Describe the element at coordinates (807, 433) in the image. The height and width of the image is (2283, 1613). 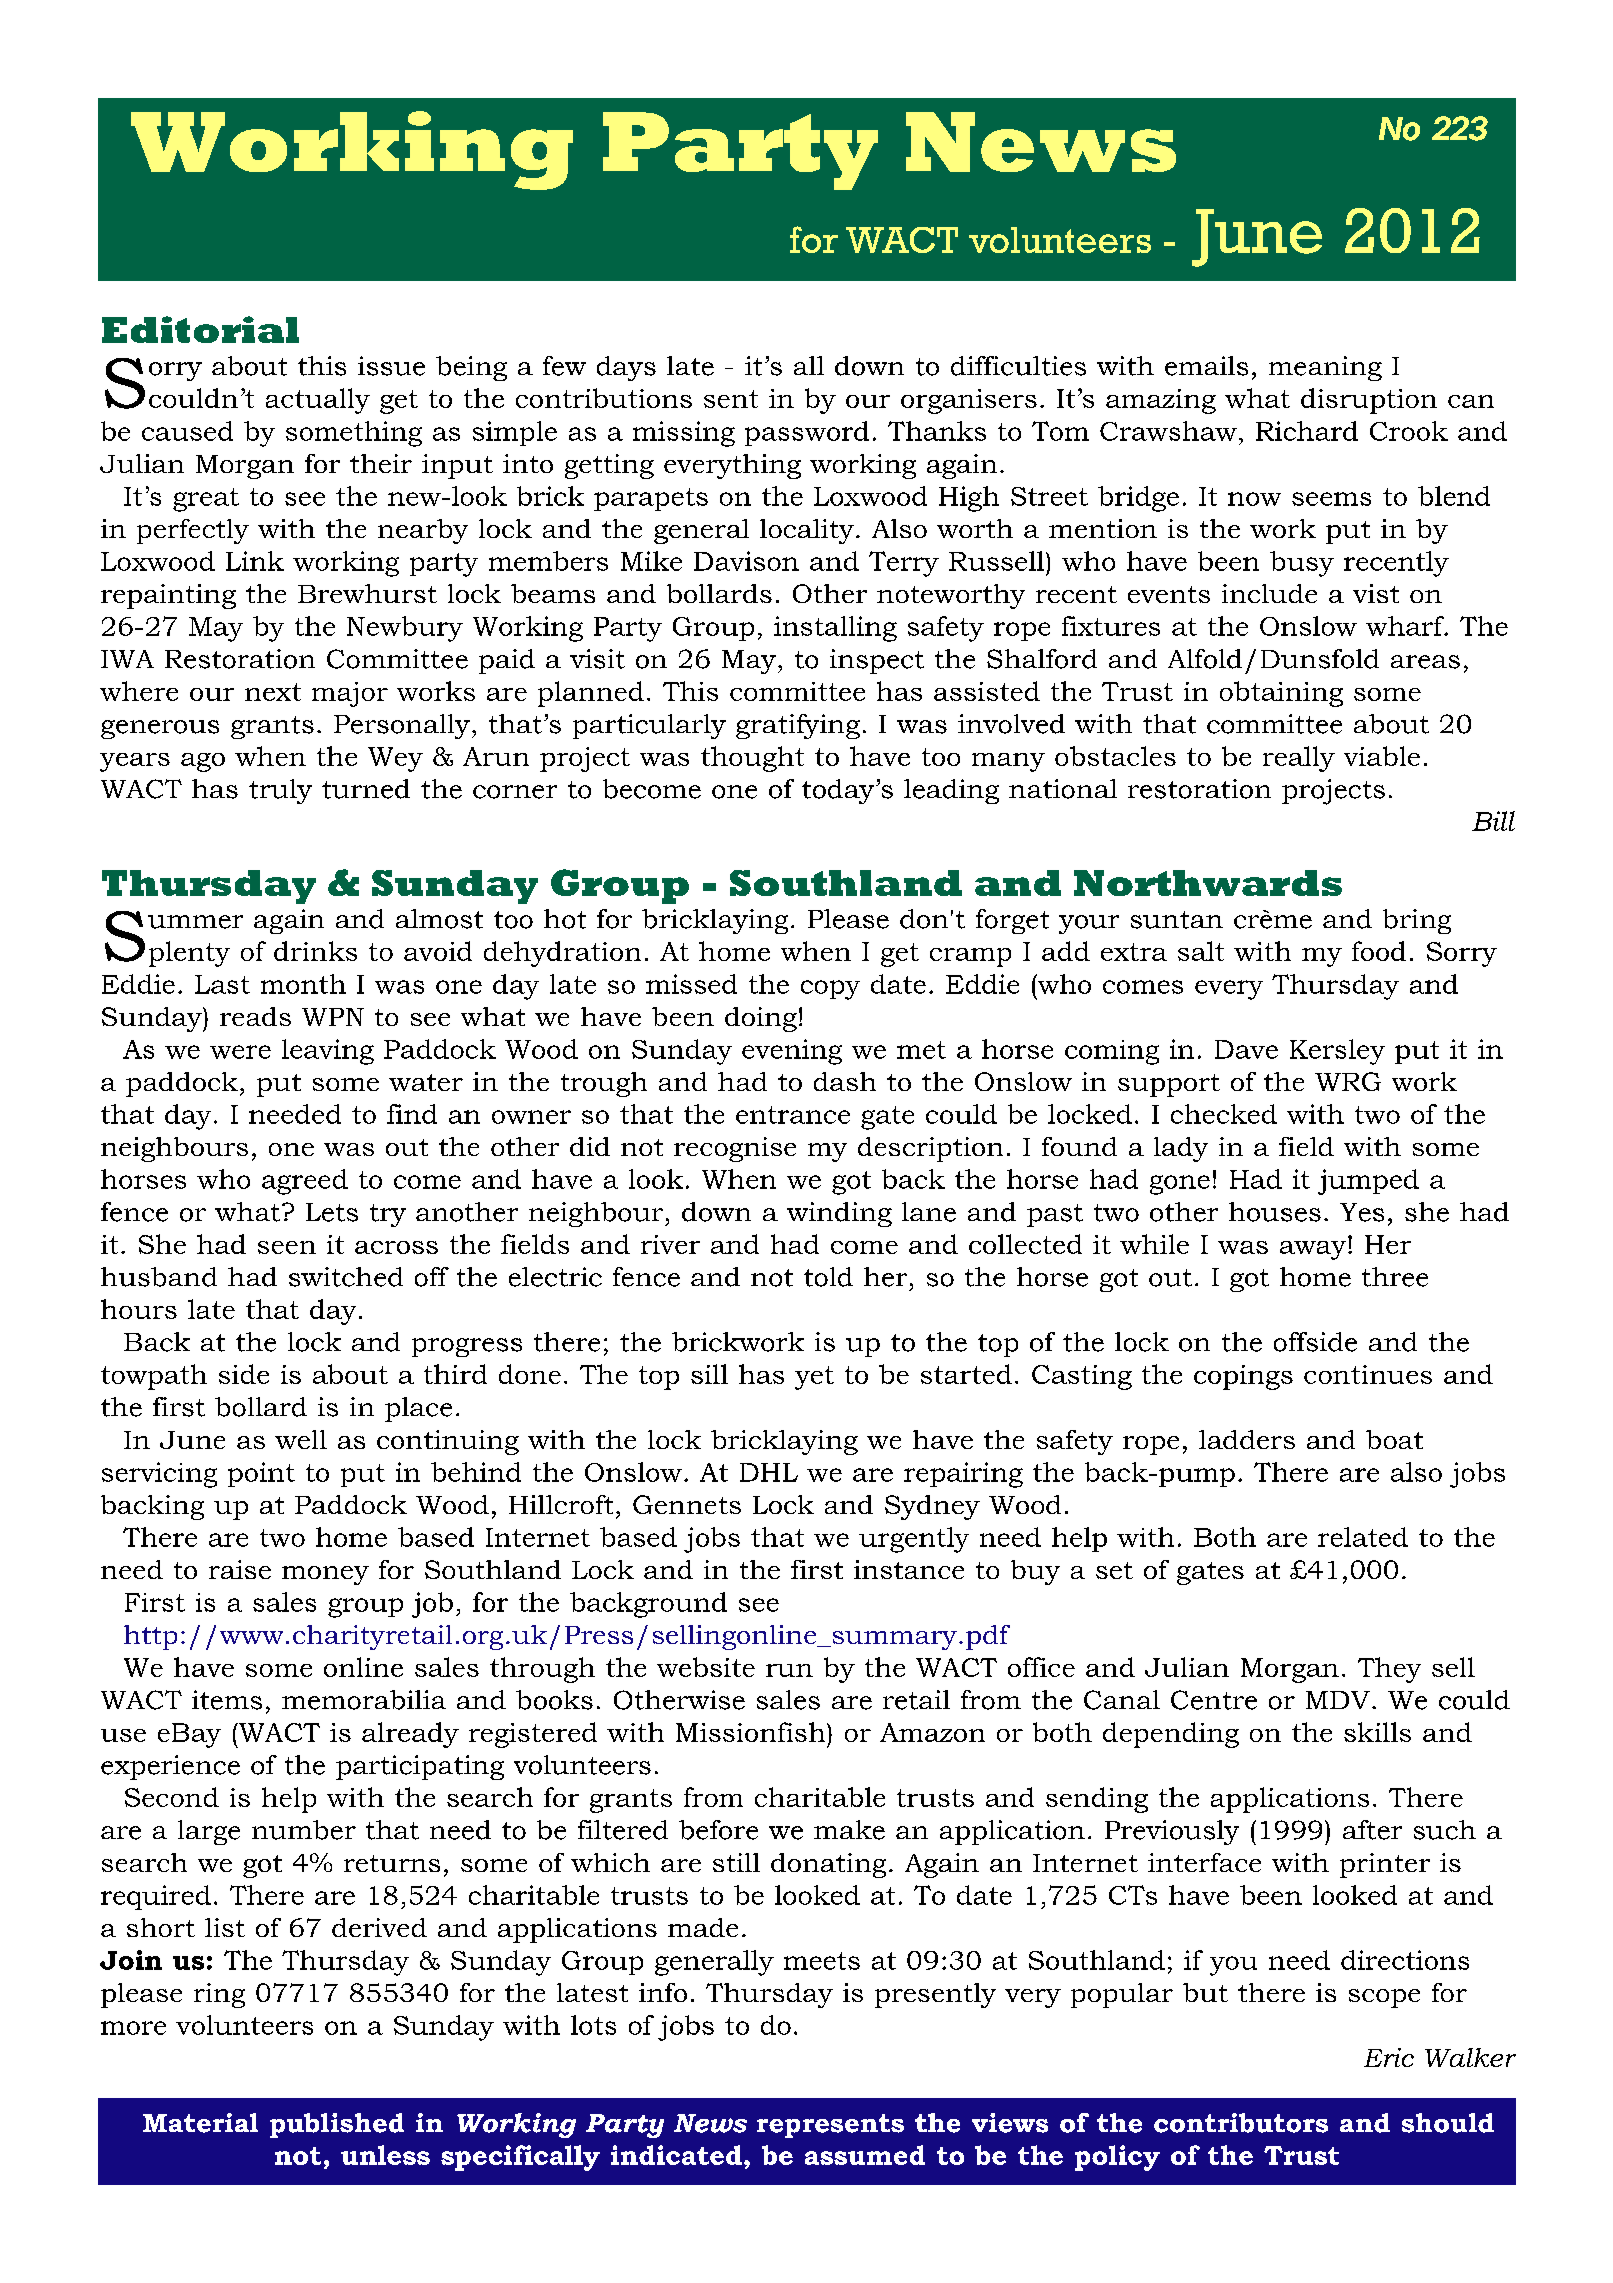
I see `password` at that location.
